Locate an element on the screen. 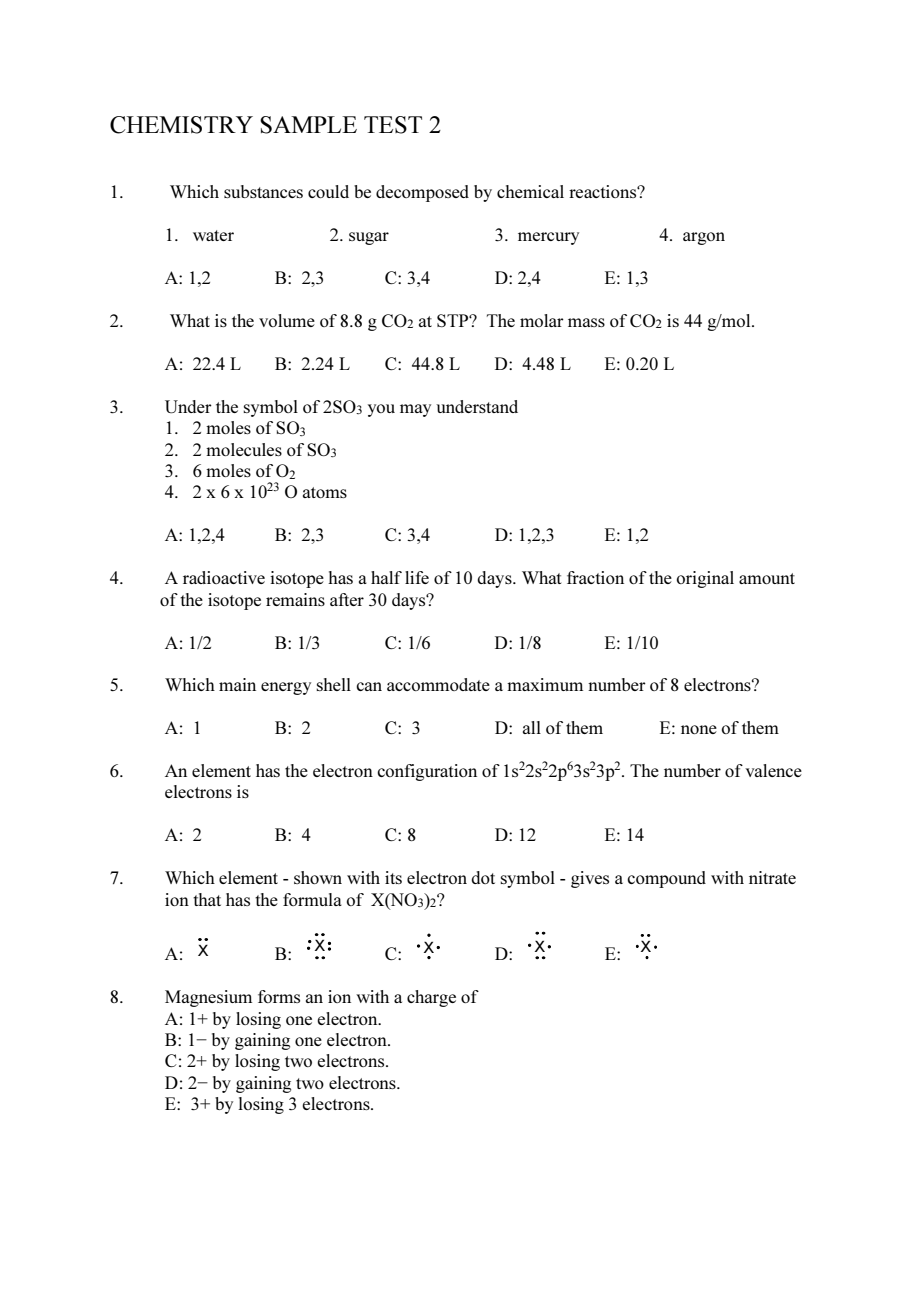 The image size is (924, 1308). molecules is located at coordinates (244, 449).
